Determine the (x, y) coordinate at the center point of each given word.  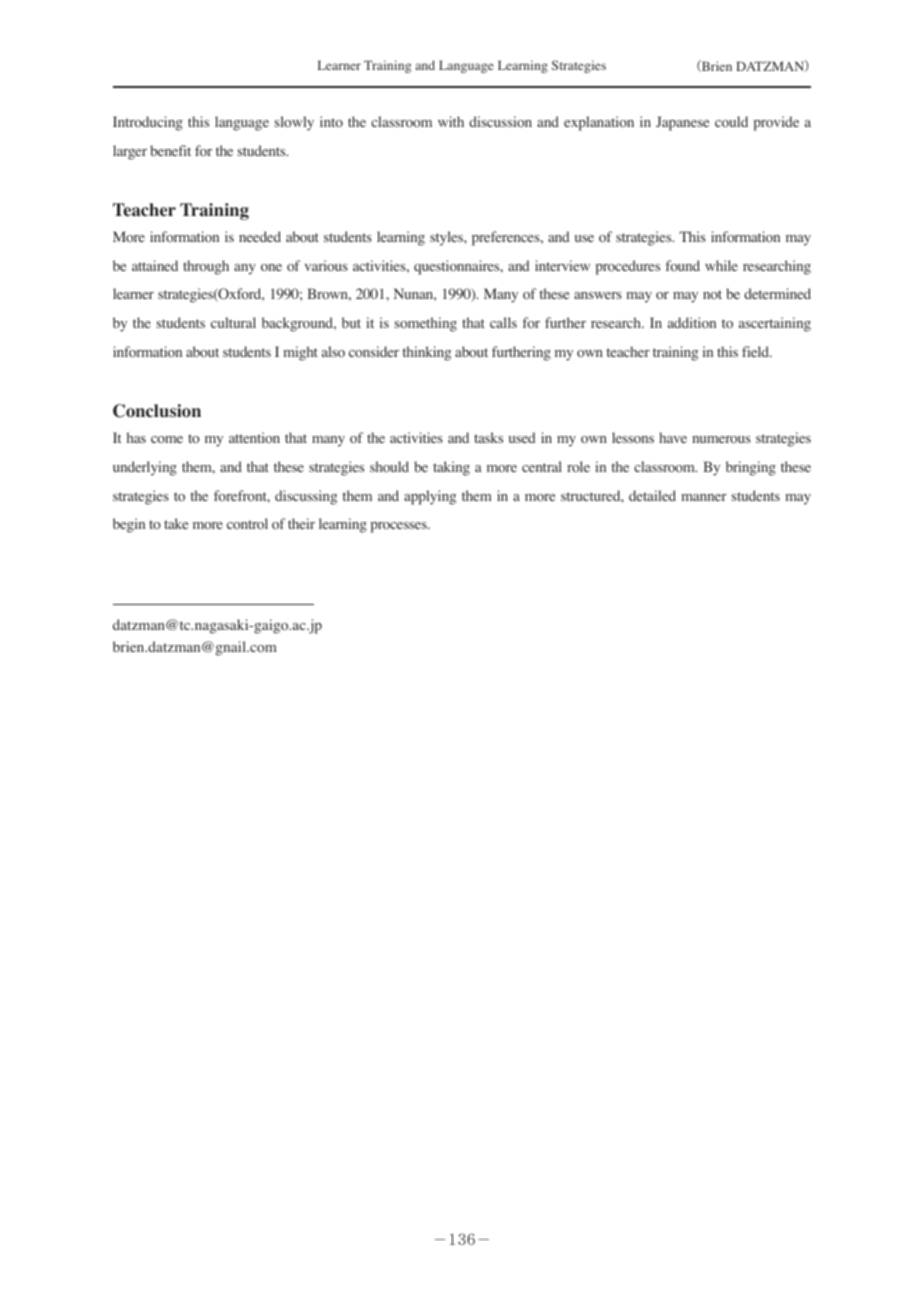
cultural (233, 322)
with (451, 121)
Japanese (682, 123)
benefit (170, 150)
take (176, 523)
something (426, 324)
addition (692, 323)
